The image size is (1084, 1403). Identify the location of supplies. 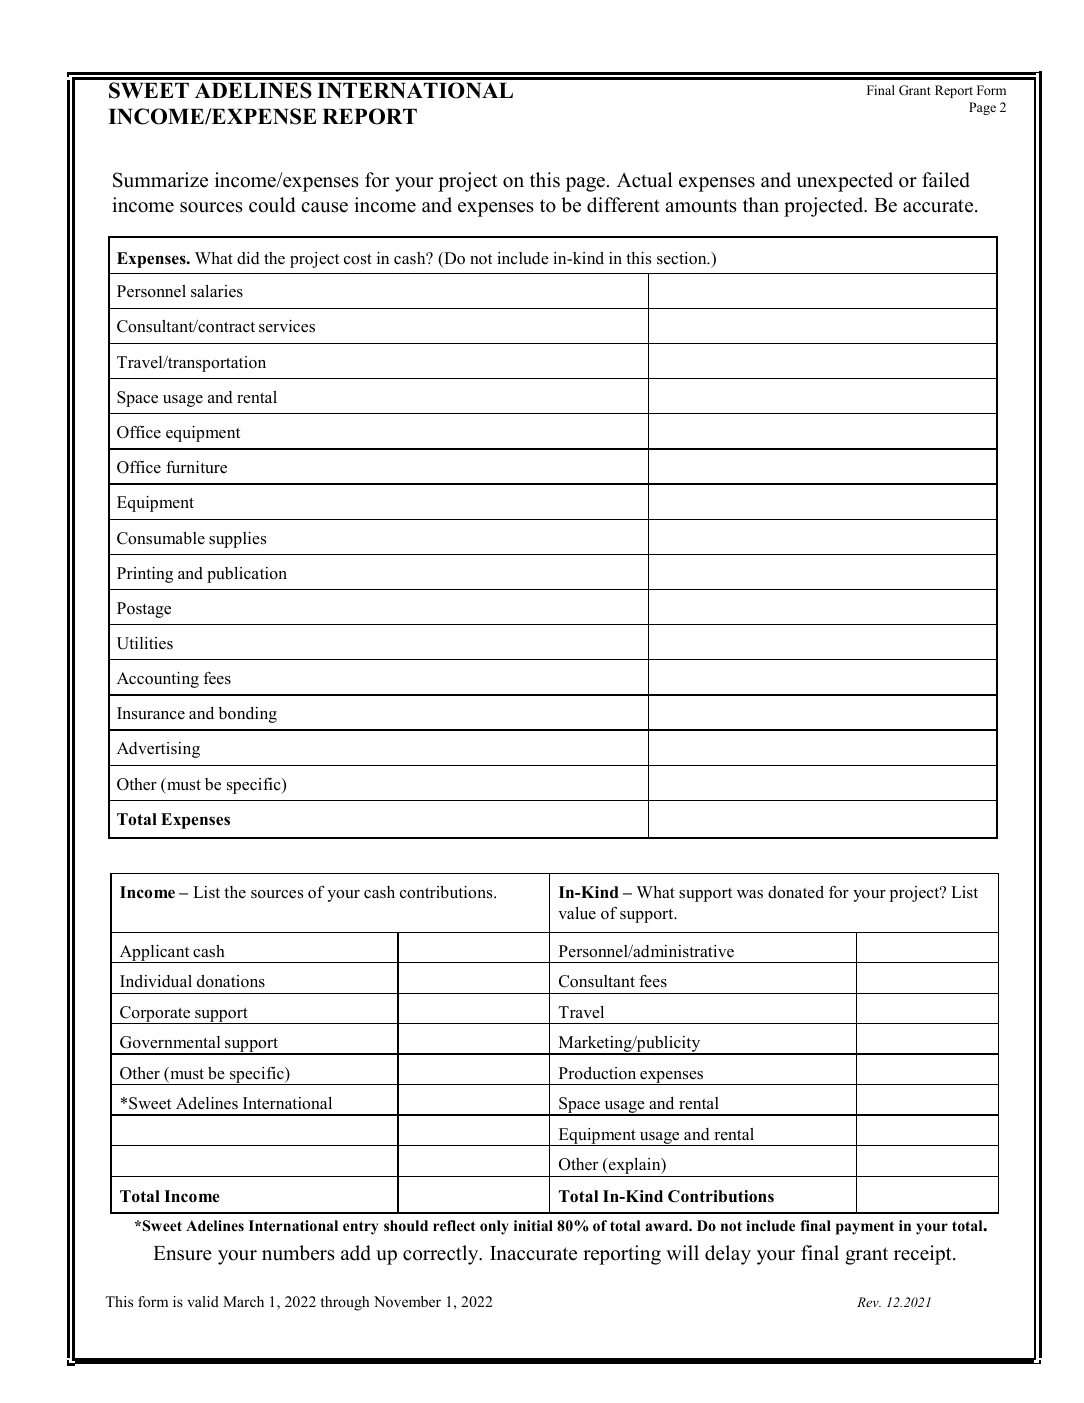
(237, 540).
